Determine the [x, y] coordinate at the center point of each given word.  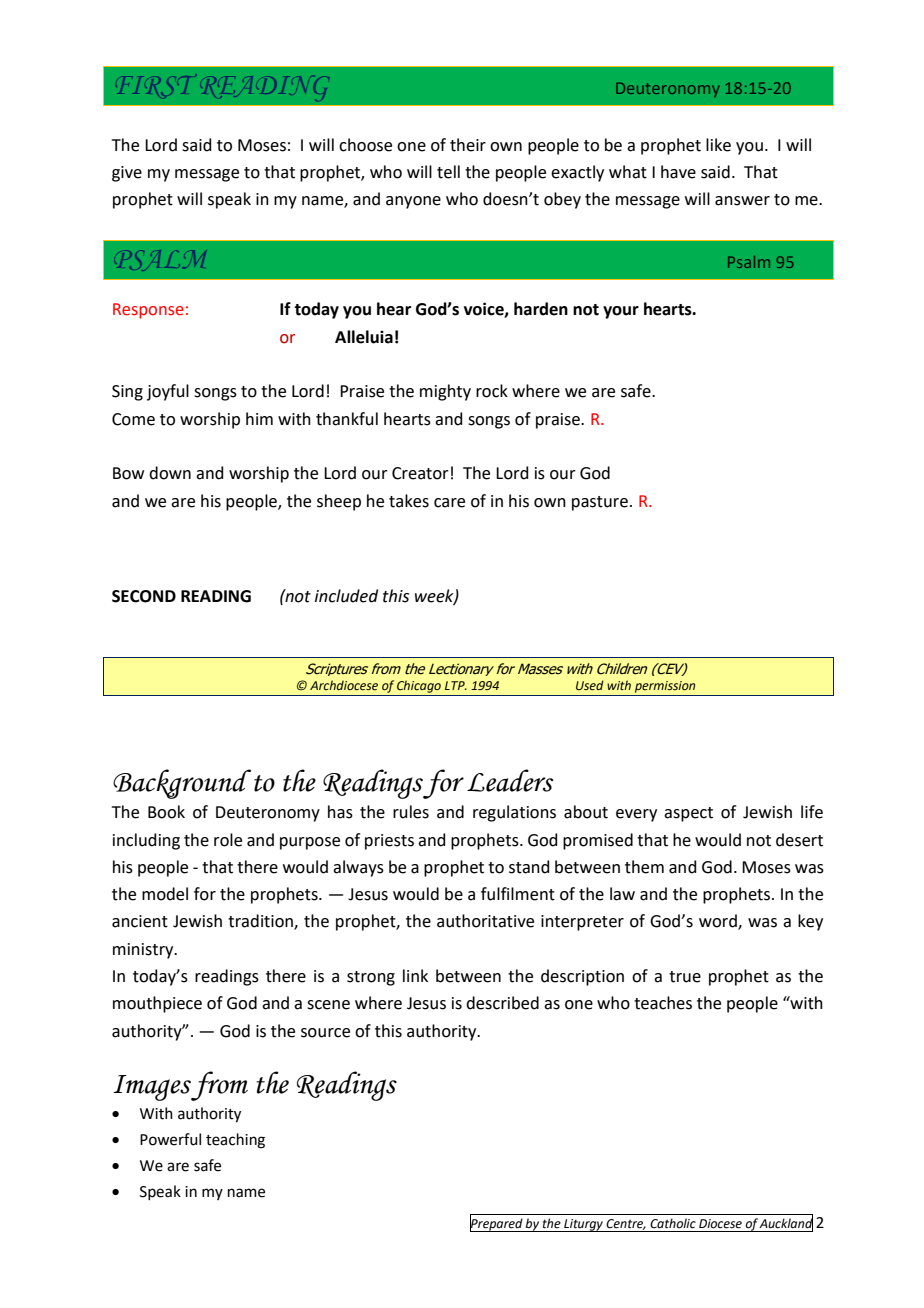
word [719, 922]
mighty [445, 392]
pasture [600, 503]
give [127, 174]
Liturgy [583, 1225]
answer [742, 201]
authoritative [485, 921]
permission [665, 687]
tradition [261, 922]
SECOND [144, 596]
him [259, 418]
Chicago [419, 686]
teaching [235, 1141]
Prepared [497, 1224]
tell [448, 172]
